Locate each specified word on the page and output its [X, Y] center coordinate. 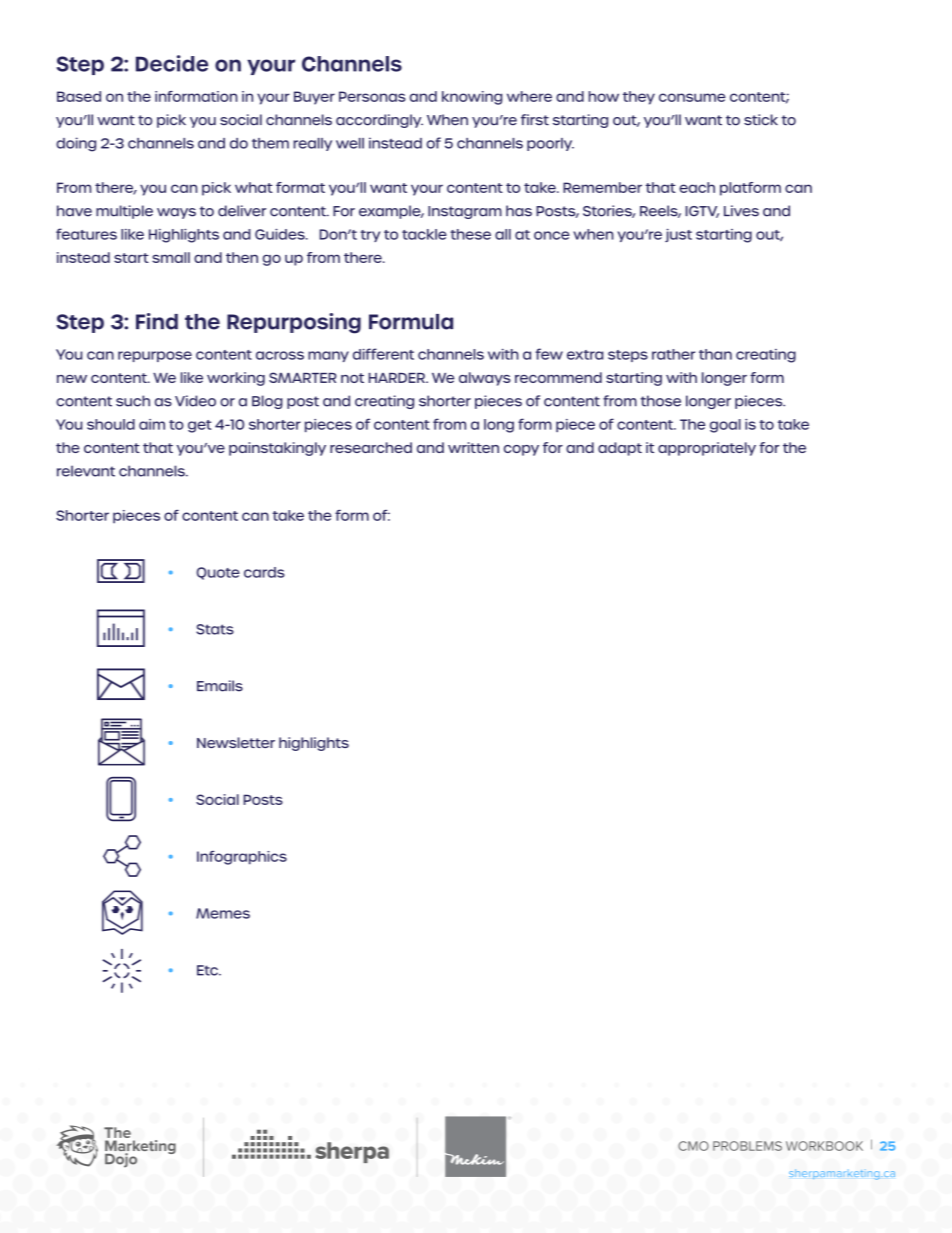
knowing [472, 98]
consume [692, 97]
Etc [208, 970]
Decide [172, 63]
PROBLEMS [747, 1146]
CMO [693, 1146]
